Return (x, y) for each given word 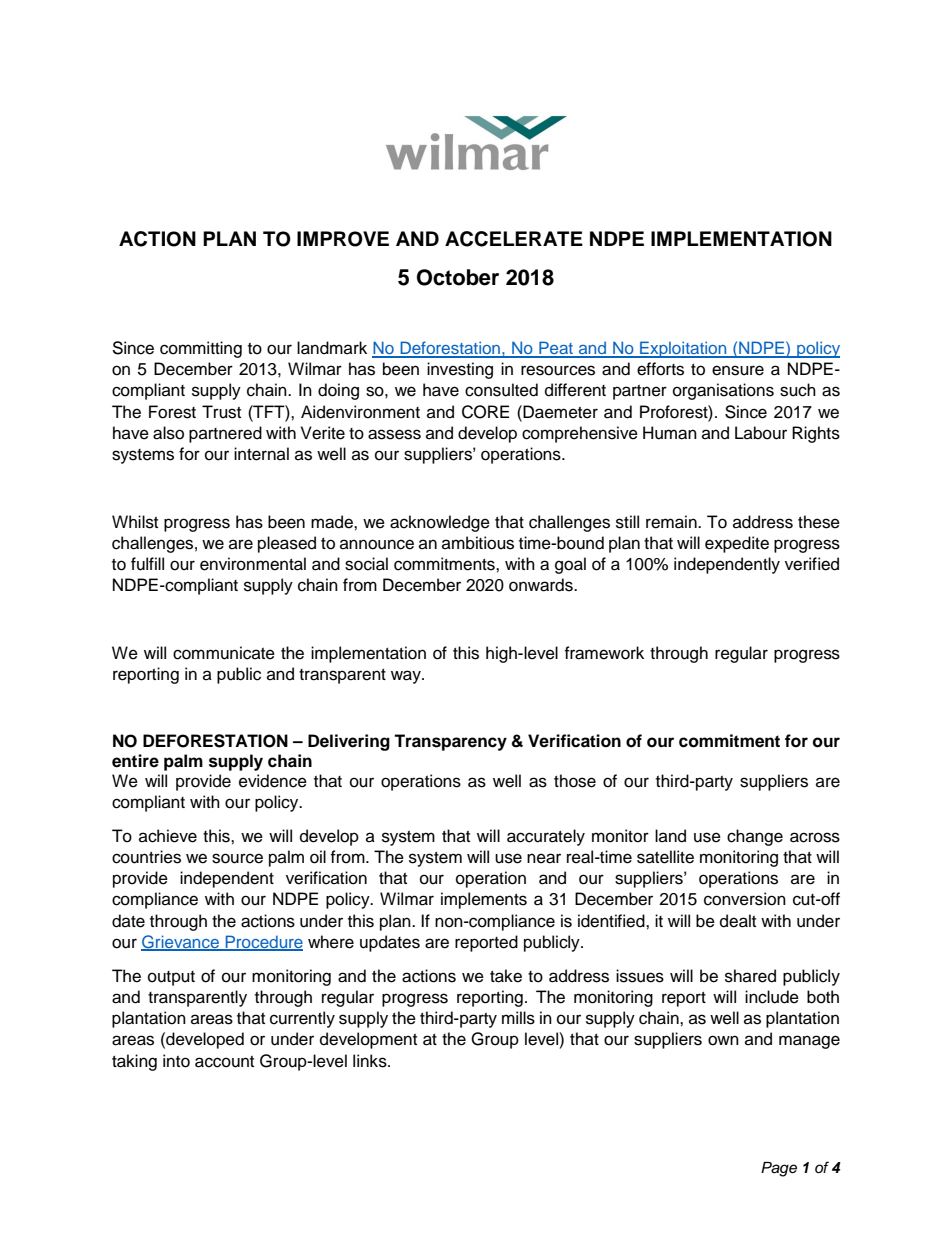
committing (201, 349)
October (458, 277)
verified (812, 564)
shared (750, 976)
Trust (221, 412)
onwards (542, 585)
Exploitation (683, 349)
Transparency (450, 742)
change (755, 837)
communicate (224, 653)
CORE (485, 412)
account (224, 1062)
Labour (761, 433)
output (171, 978)
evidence (273, 781)
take (506, 976)
